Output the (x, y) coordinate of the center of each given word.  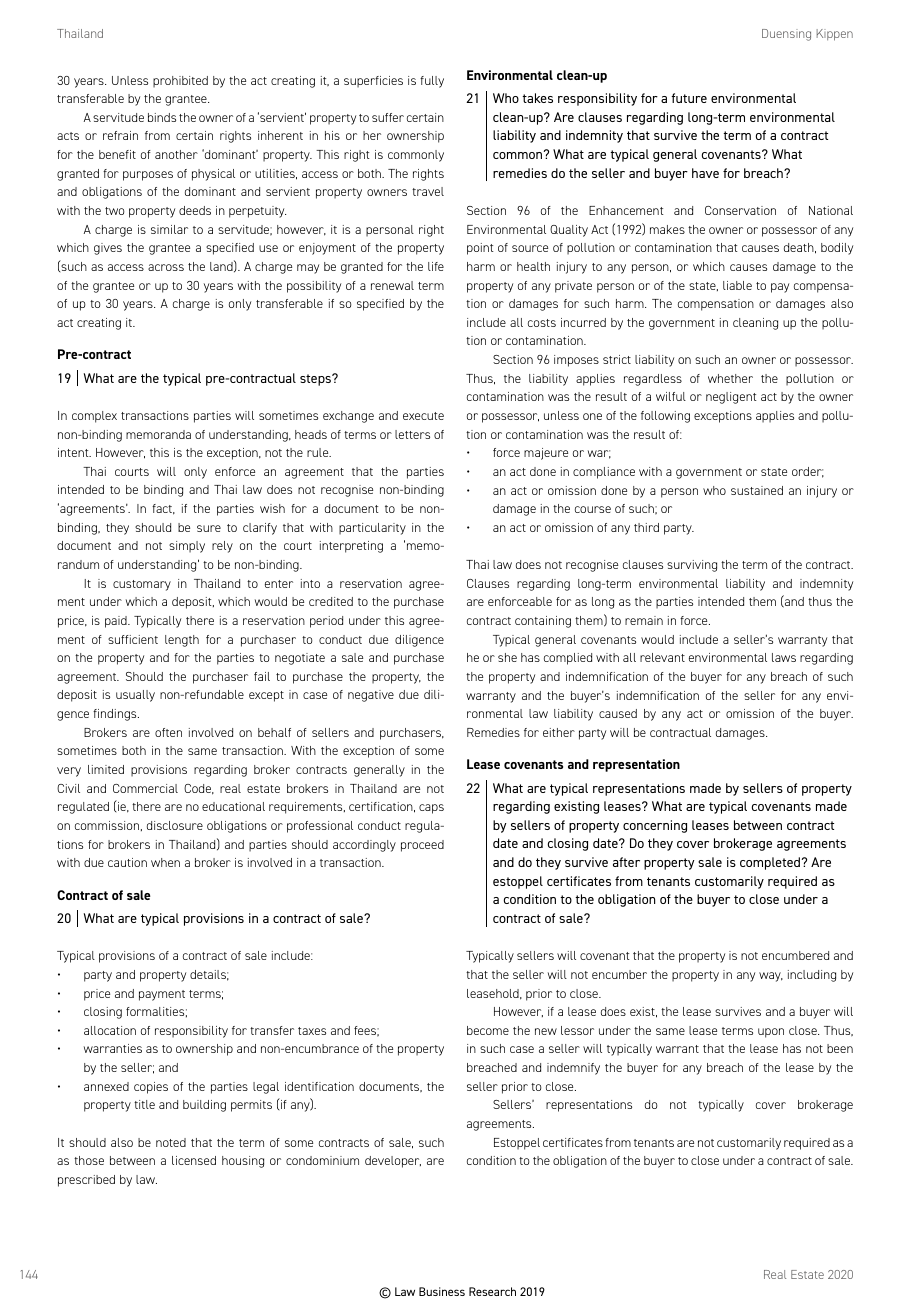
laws (784, 657)
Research (492, 1291)
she (507, 657)
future (689, 98)
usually (135, 696)
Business (442, 1291)
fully (432, 82)
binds (162, 117)
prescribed (86, 1181)
